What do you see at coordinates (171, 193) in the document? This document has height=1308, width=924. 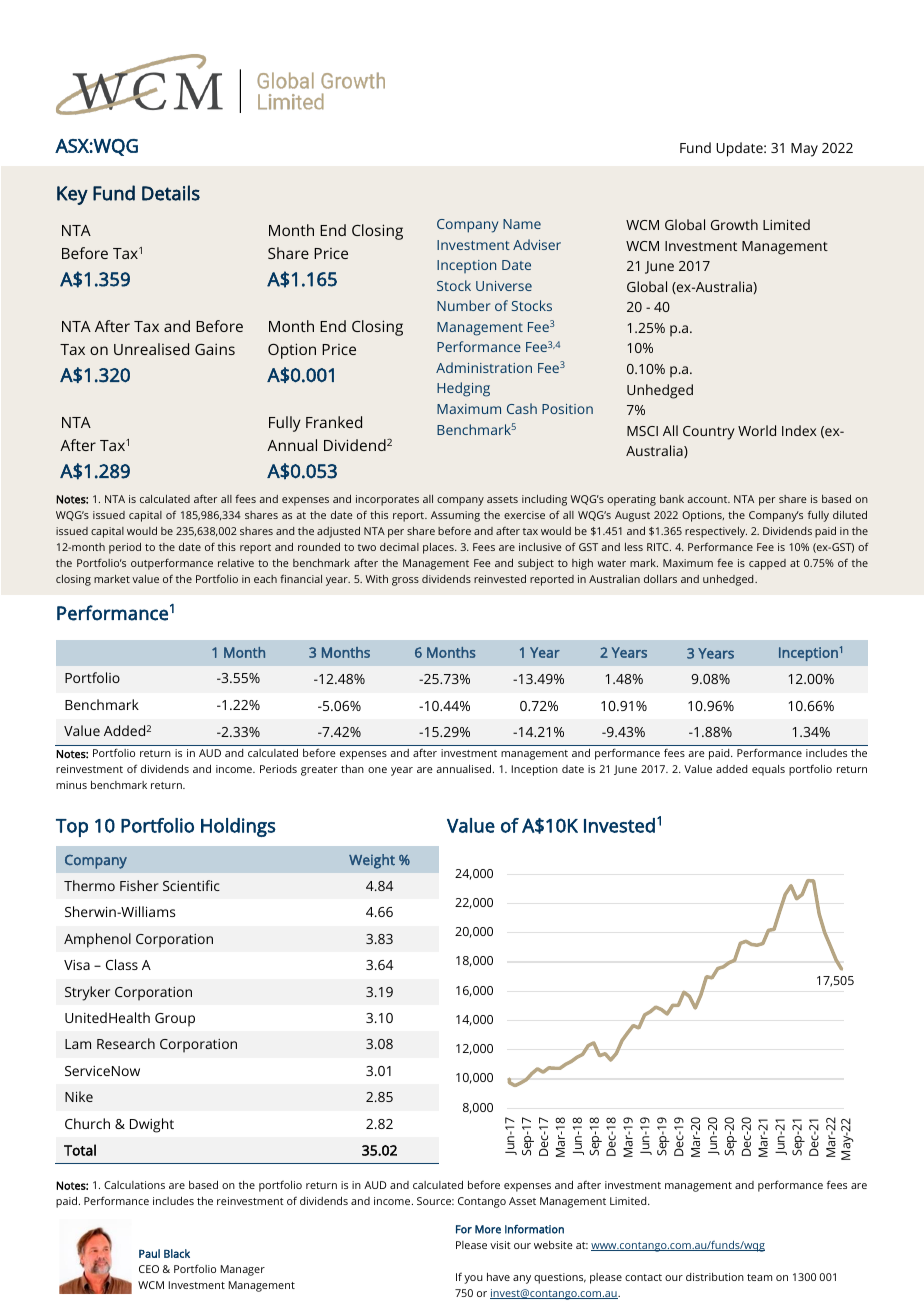 I see `Details` at bounding box center [171, 193].
